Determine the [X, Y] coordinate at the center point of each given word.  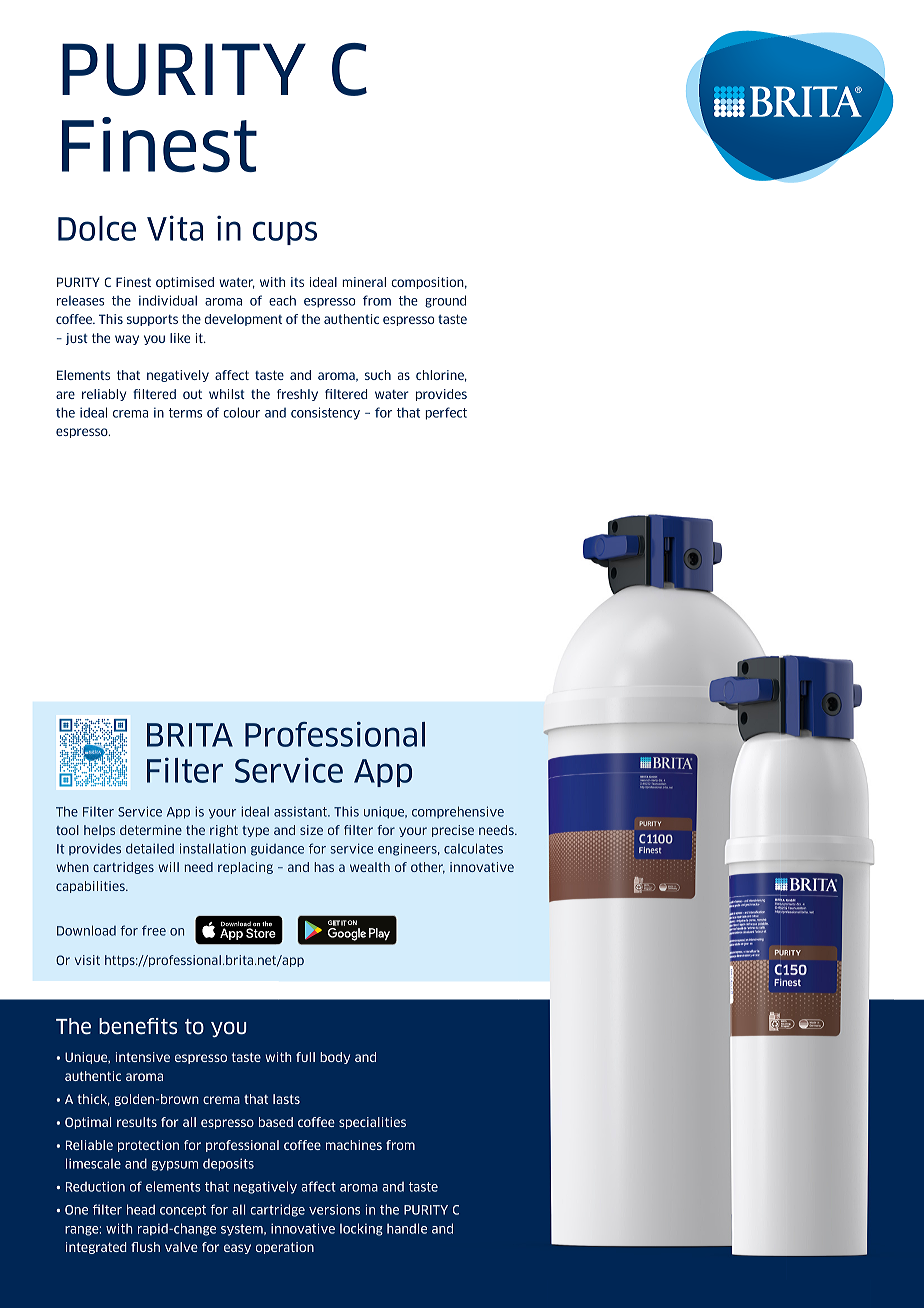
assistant [301, 812]
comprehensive [458, 812]
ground [445, 301]
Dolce [97, 228]
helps [99, 831]
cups [285, 233]
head [141, 1209]
